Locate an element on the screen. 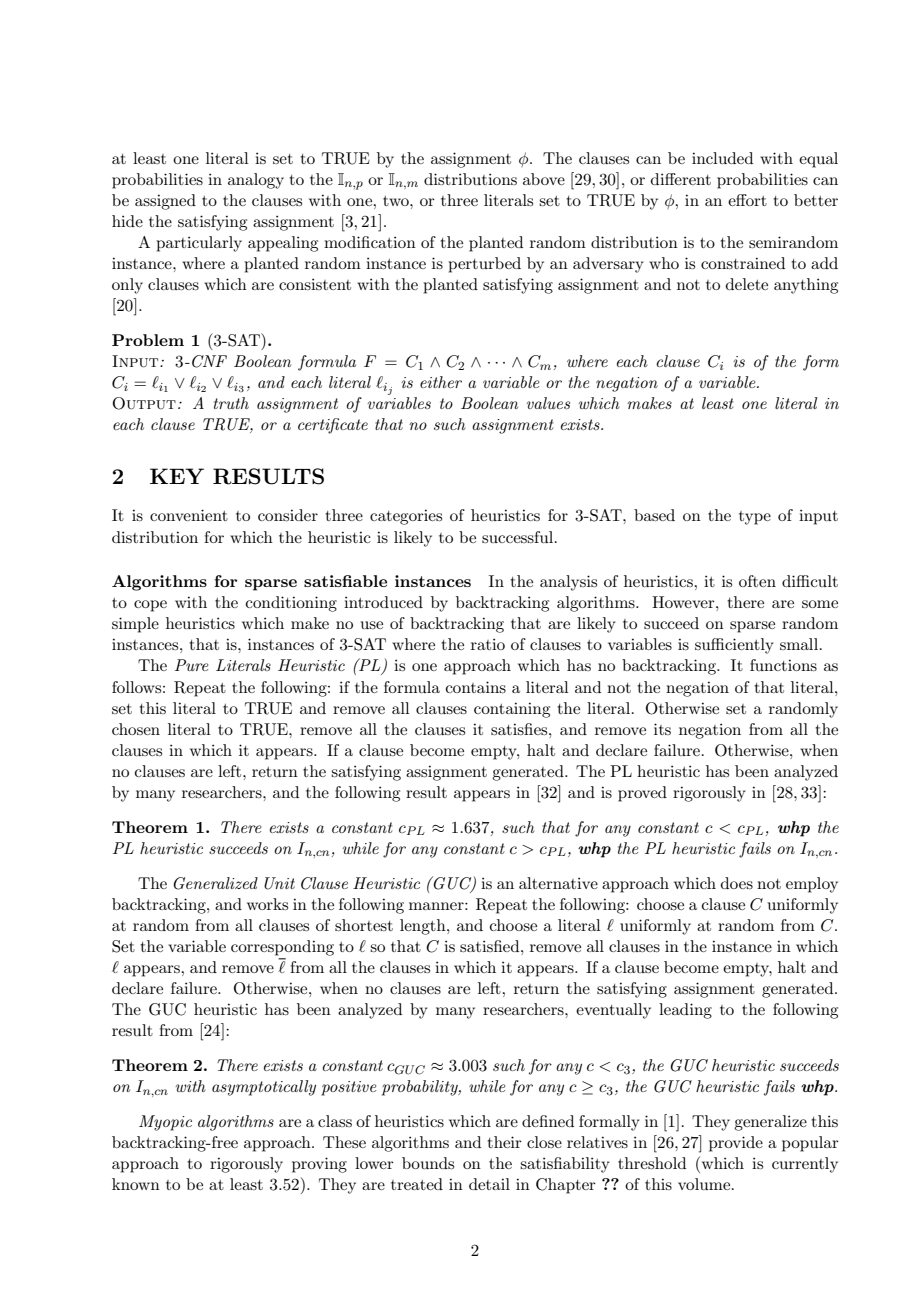  length is located at coordinates (424, 927).
